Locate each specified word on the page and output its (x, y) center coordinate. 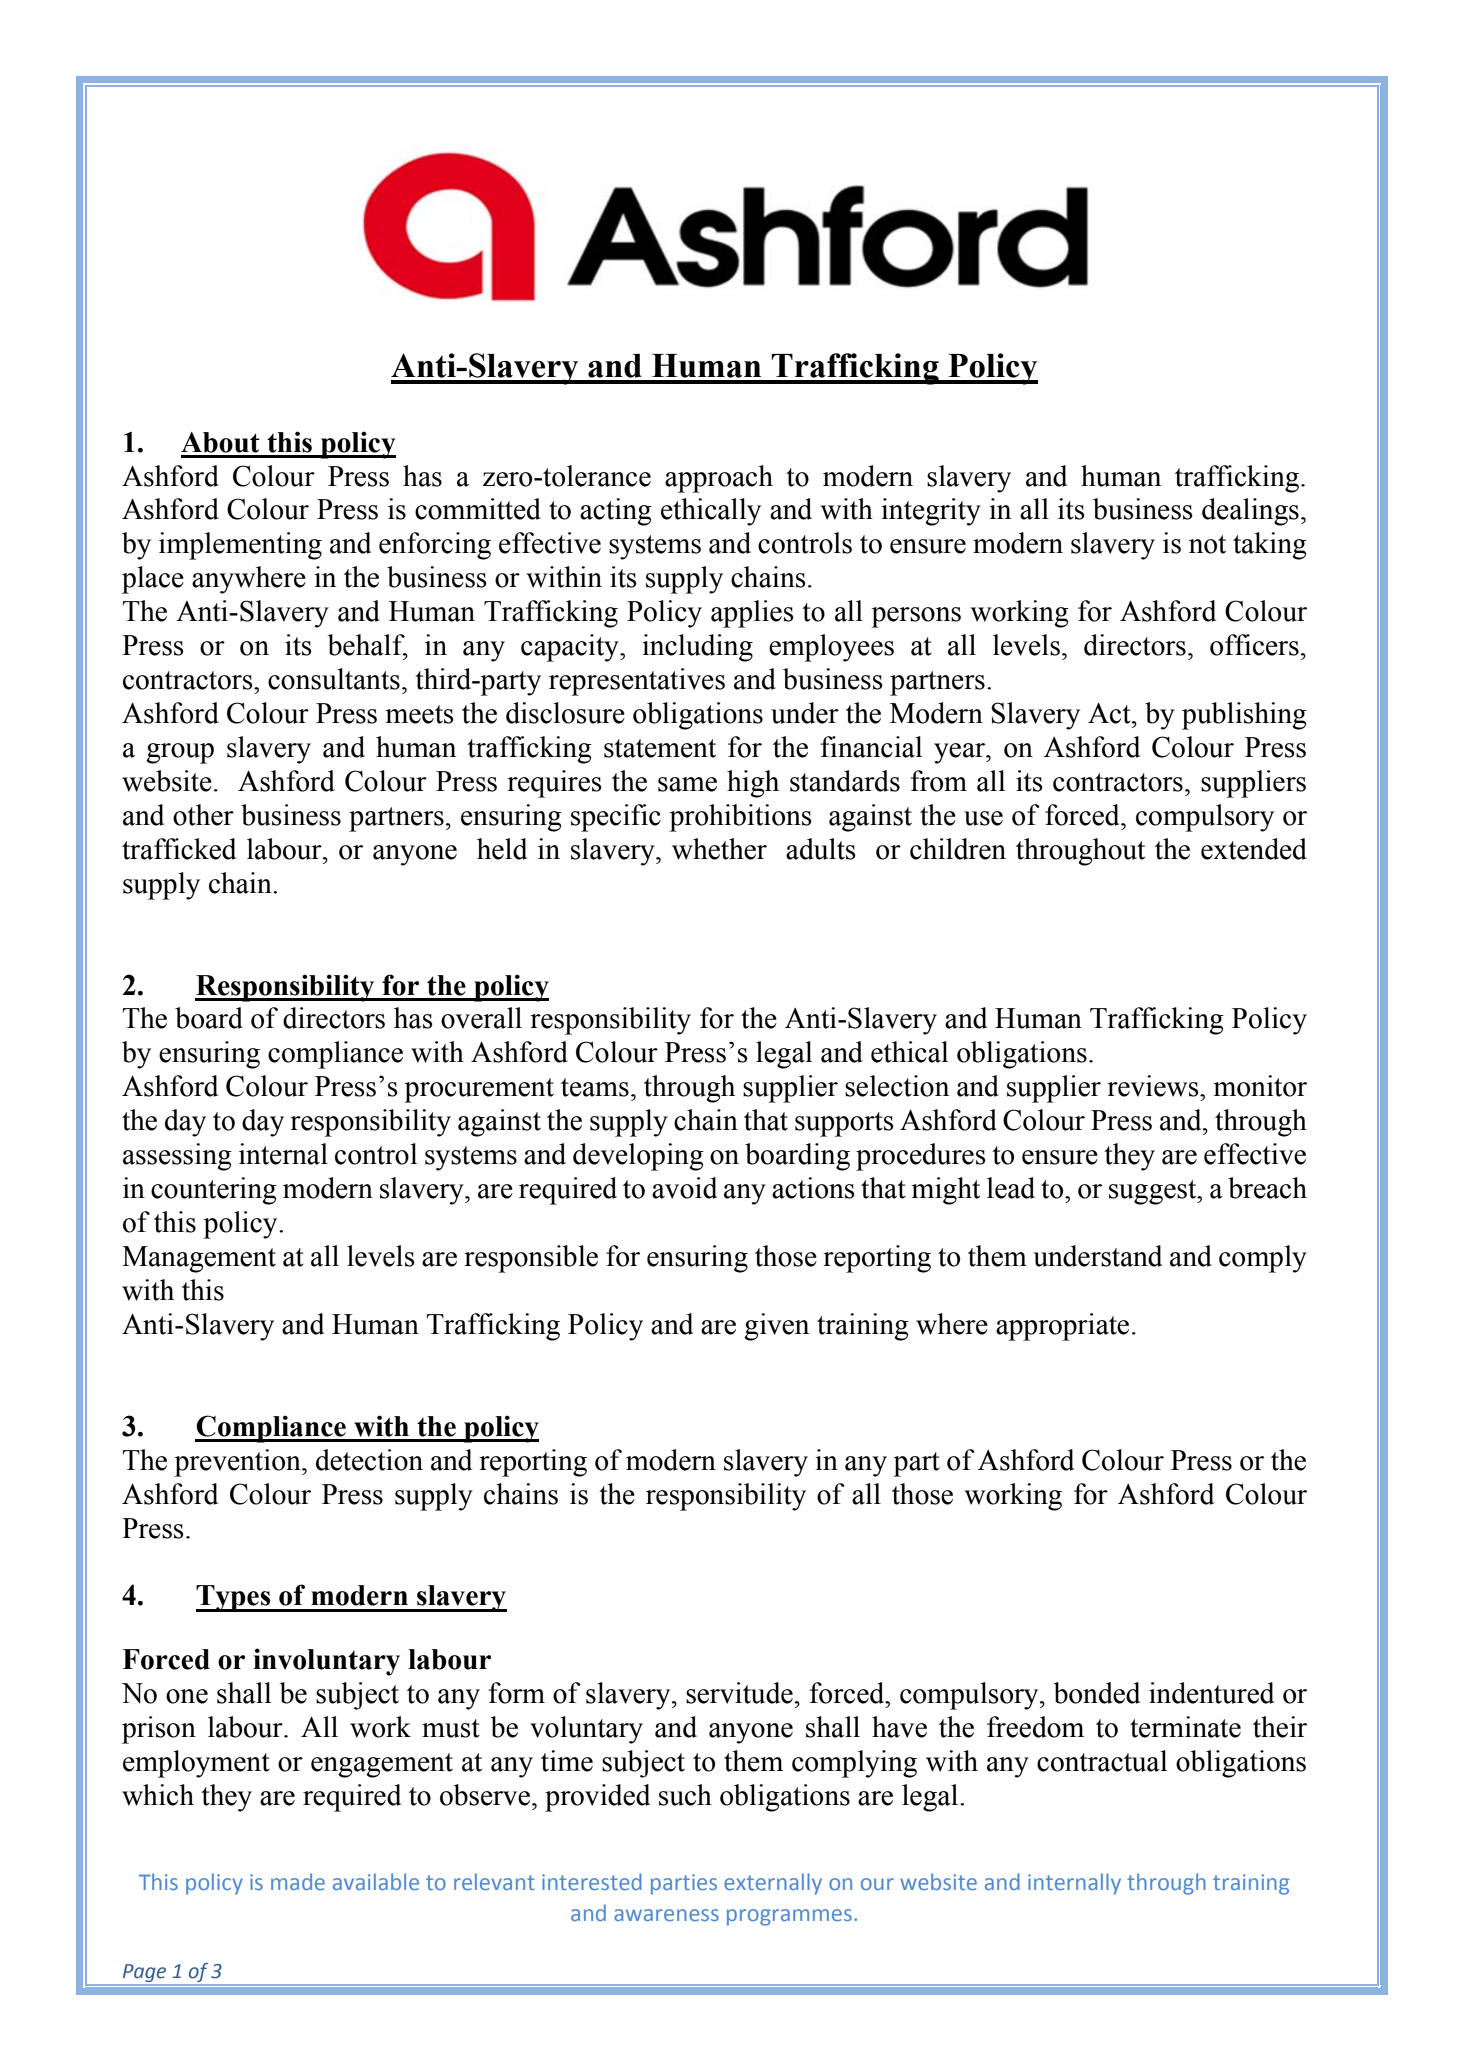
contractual (1102, 1761)
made (298, 1881)
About (220, 442)
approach (719, 479)
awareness (666, 1915)
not (1207, 544)
